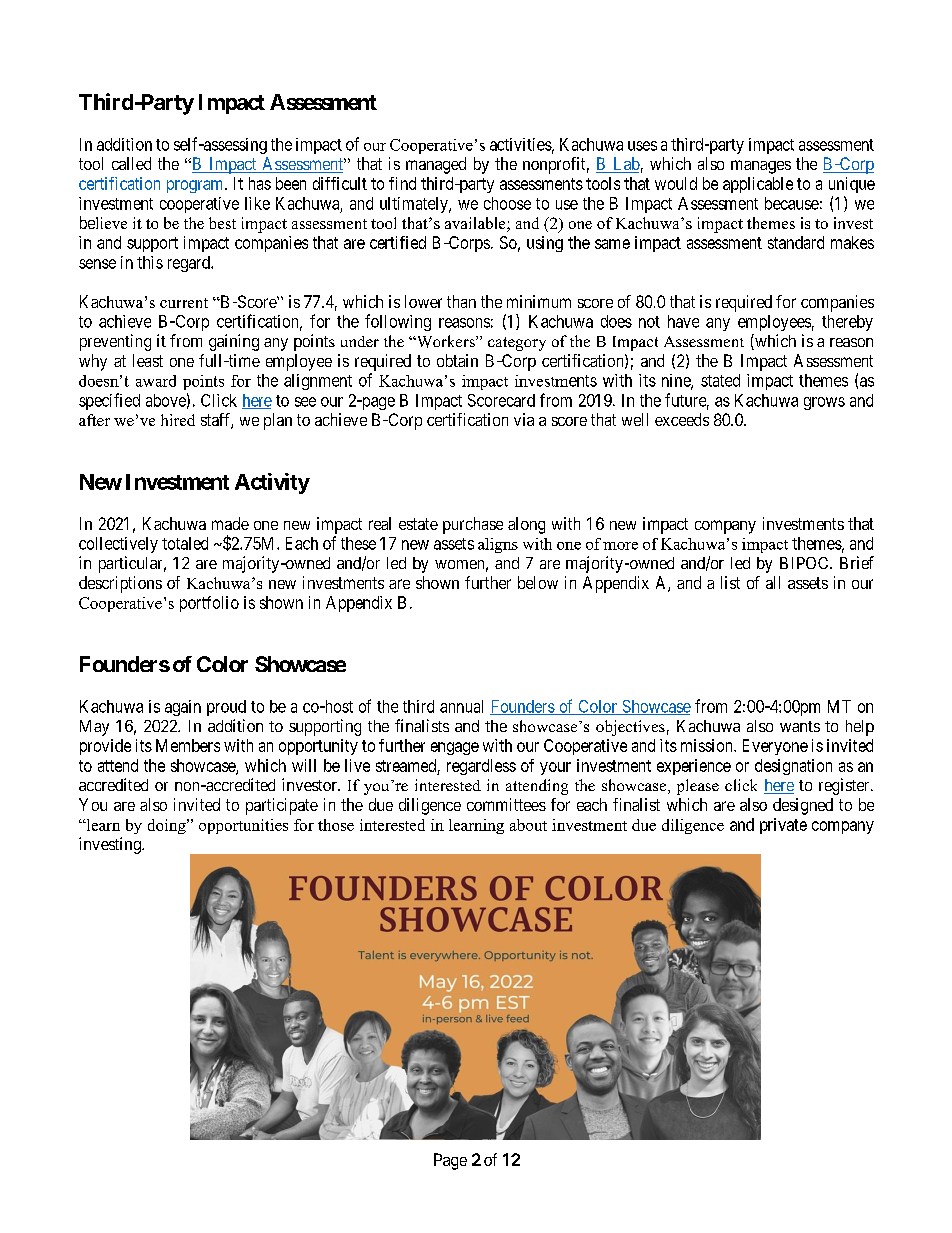 This page has height=1233, width=952. I want to click on portfolio, so click(209, 604).
